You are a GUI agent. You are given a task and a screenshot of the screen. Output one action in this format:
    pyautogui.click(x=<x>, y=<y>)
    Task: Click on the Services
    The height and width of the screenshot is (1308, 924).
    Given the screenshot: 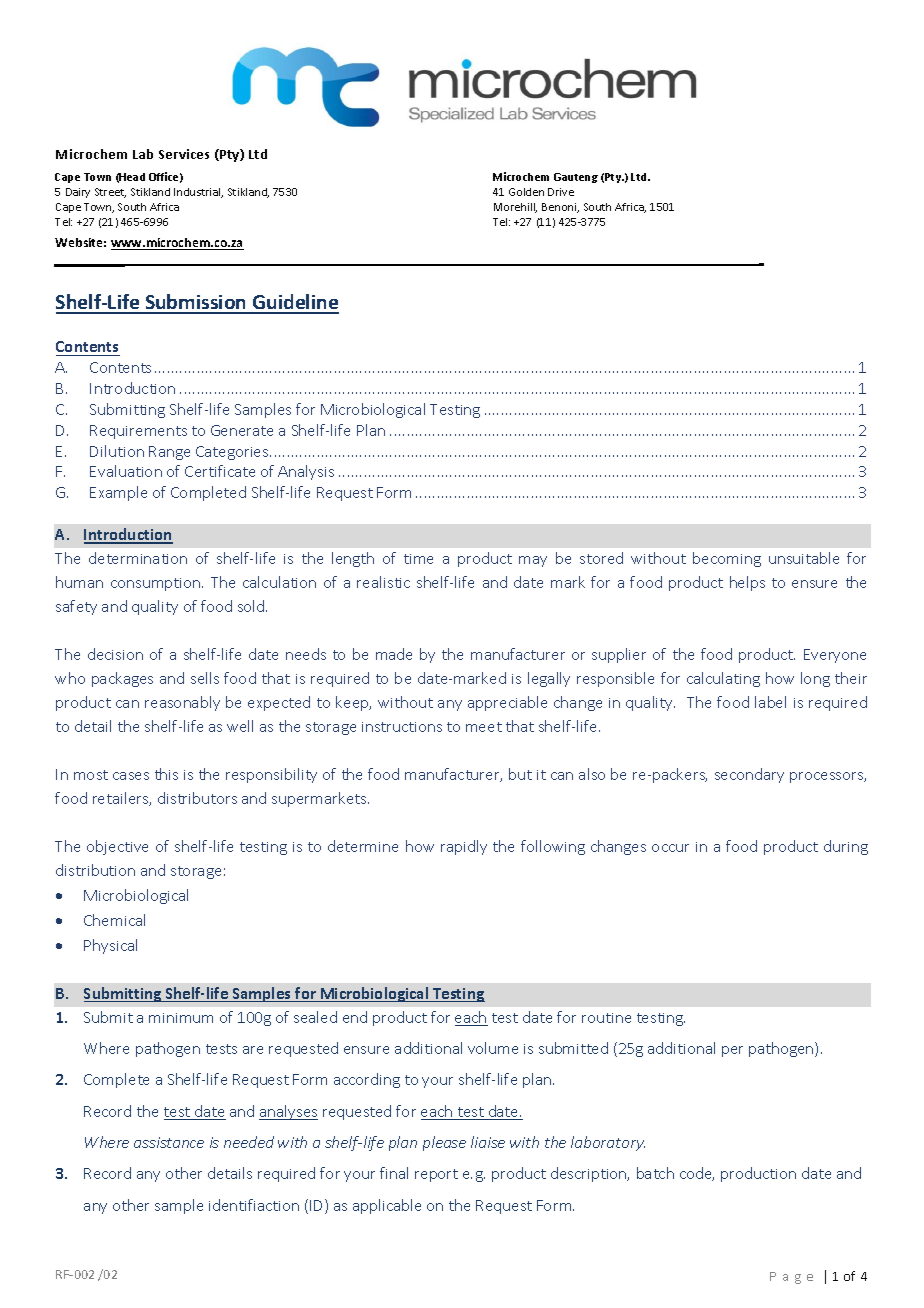 What is the action you would take?
    pyautogui.click(x=184, y=154)
